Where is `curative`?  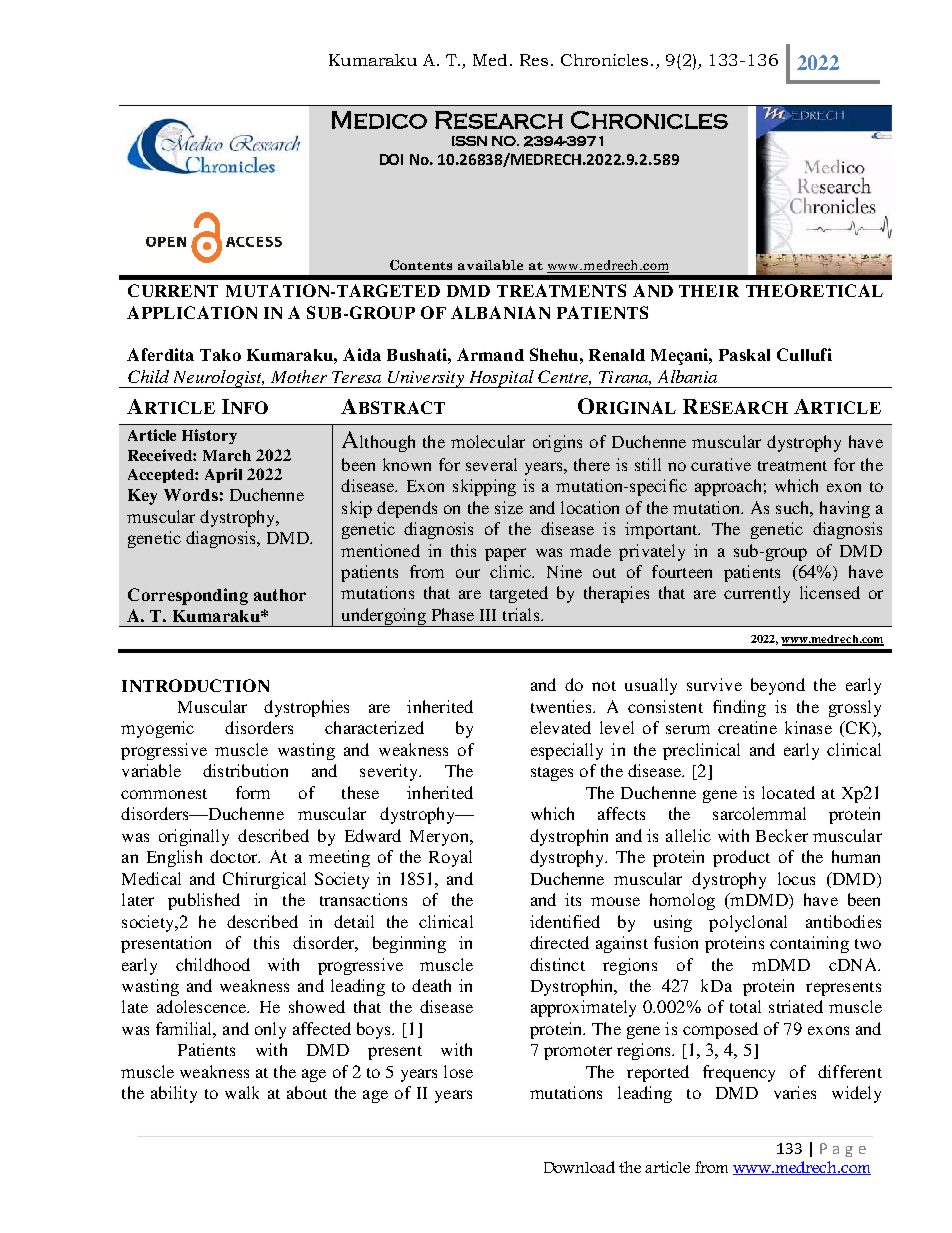 curative is located at coordinates (721, 464).
